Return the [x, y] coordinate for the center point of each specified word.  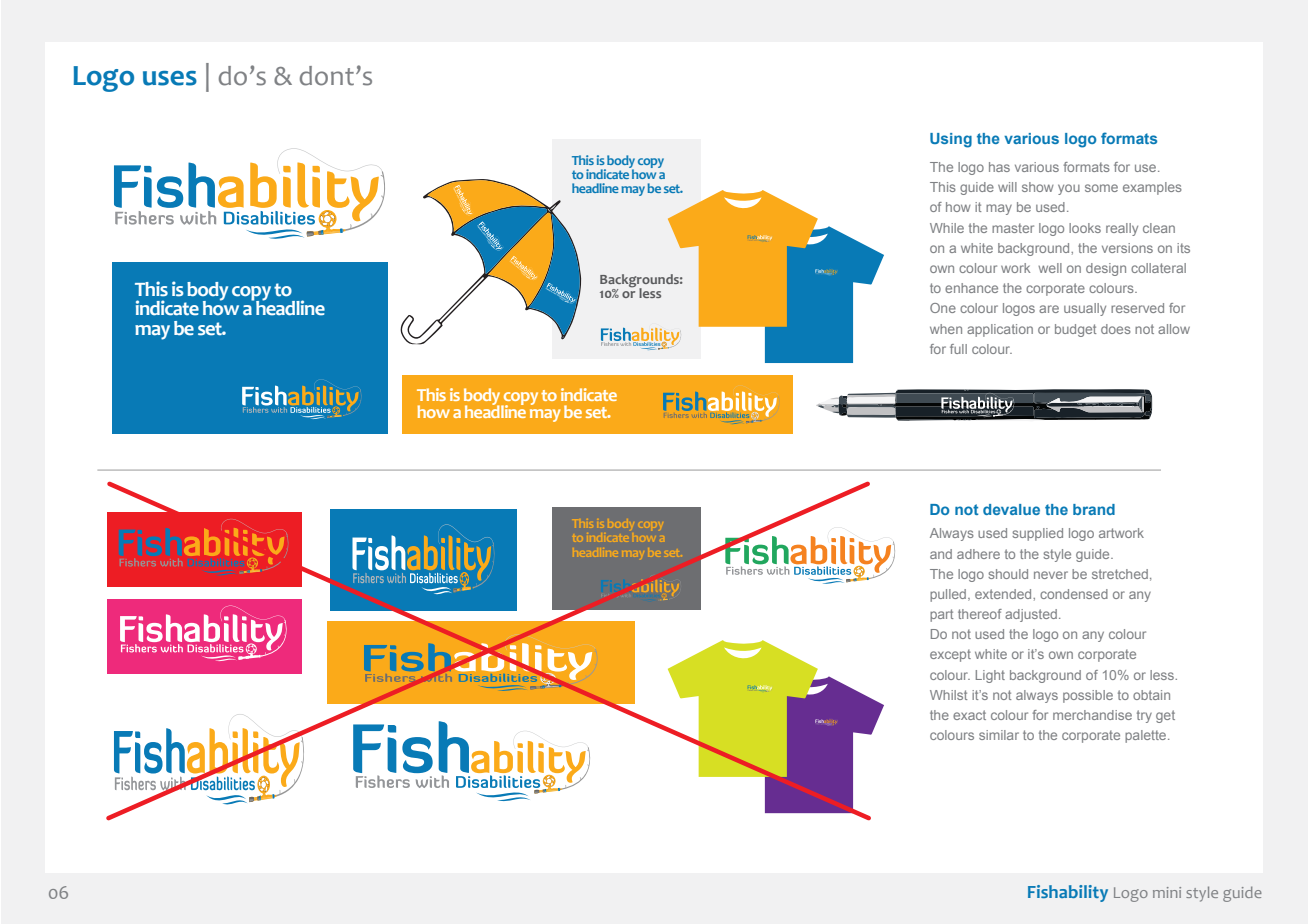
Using [951, 140]
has [999, 167]
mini [1167, 892]
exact [969, 715]
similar [999, 735]
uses [170, 78]
